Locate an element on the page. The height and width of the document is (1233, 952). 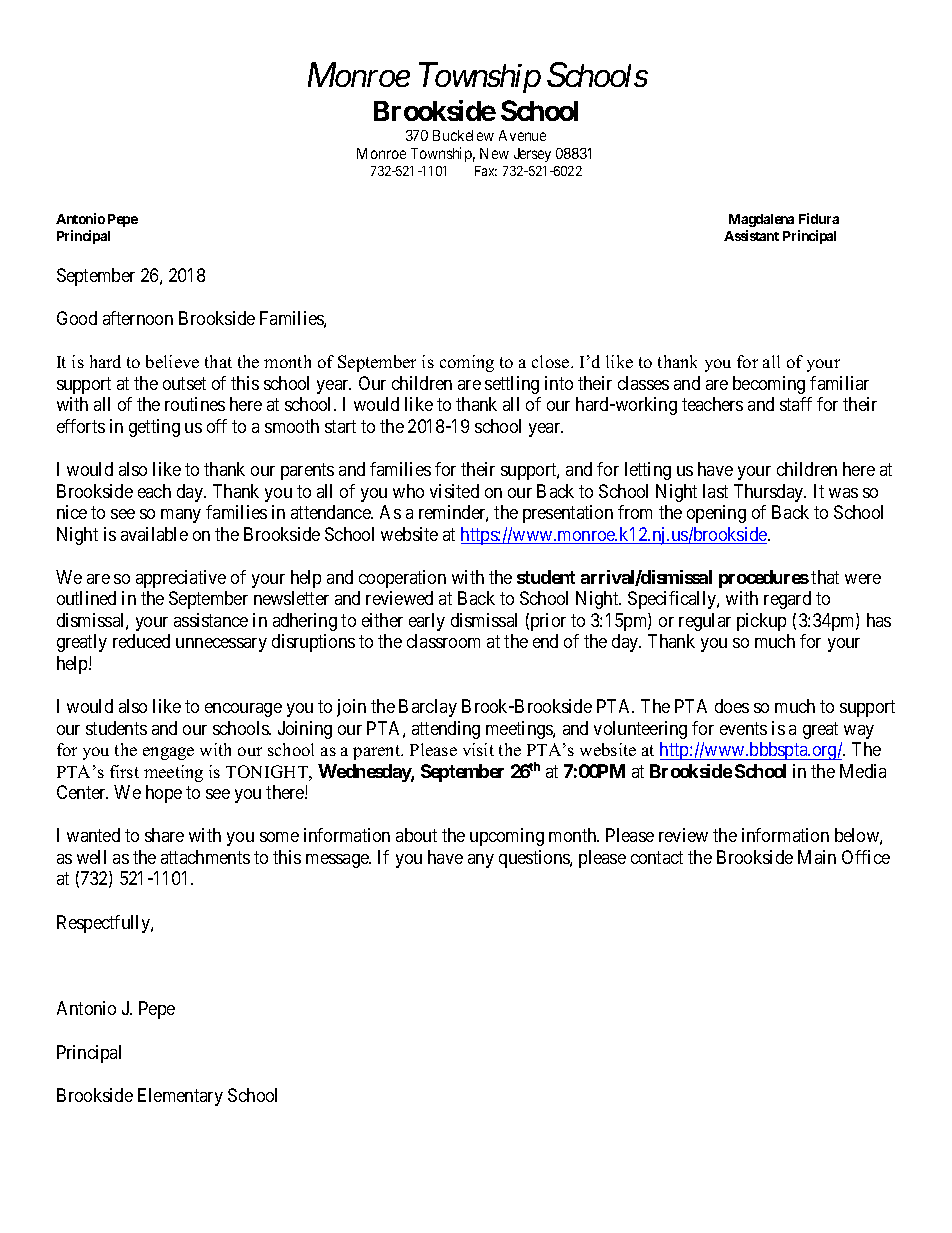
attending is located at coordinates (446, 730).
